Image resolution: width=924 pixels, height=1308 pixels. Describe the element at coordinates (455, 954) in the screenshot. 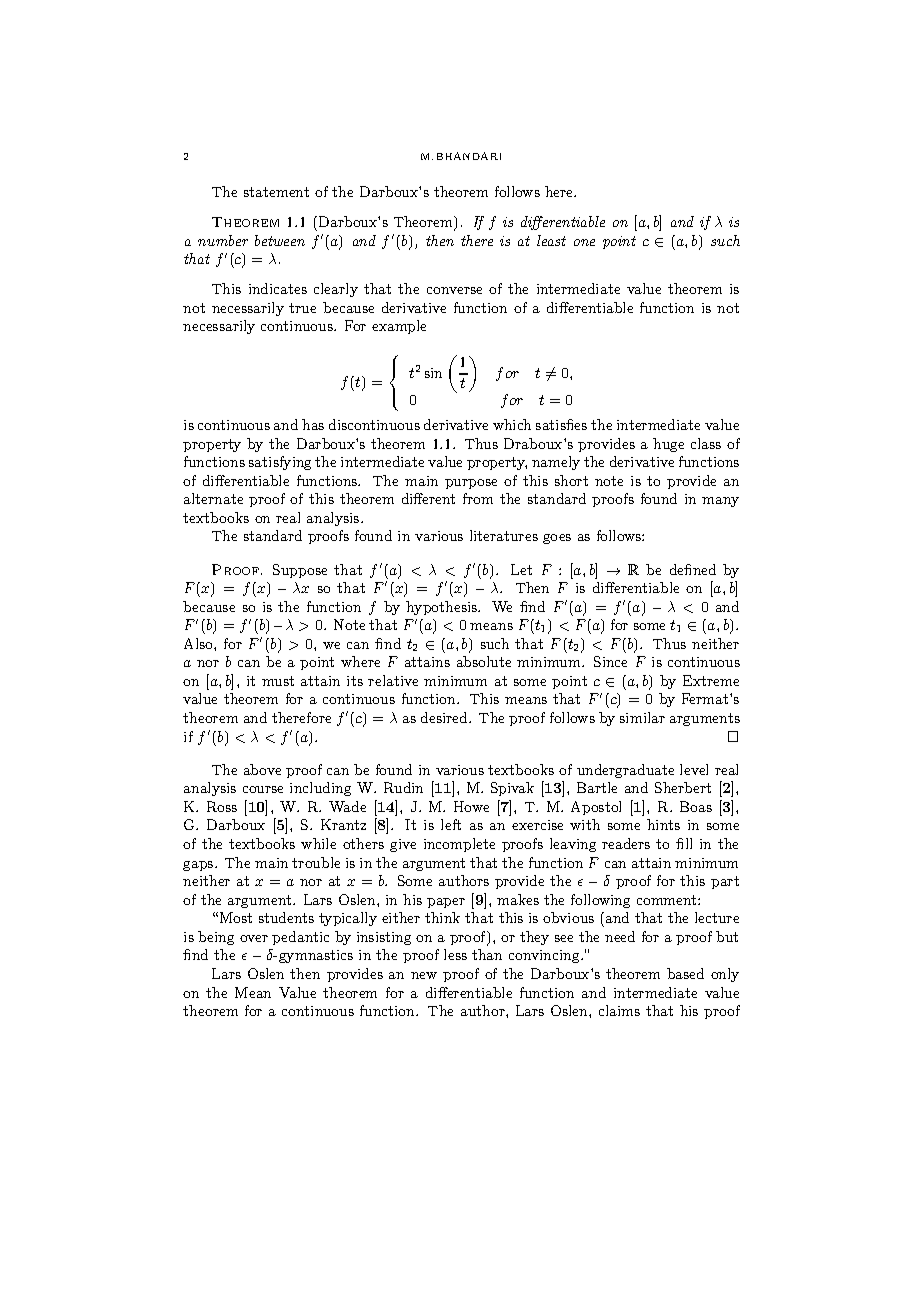

I see `less` at that location.
